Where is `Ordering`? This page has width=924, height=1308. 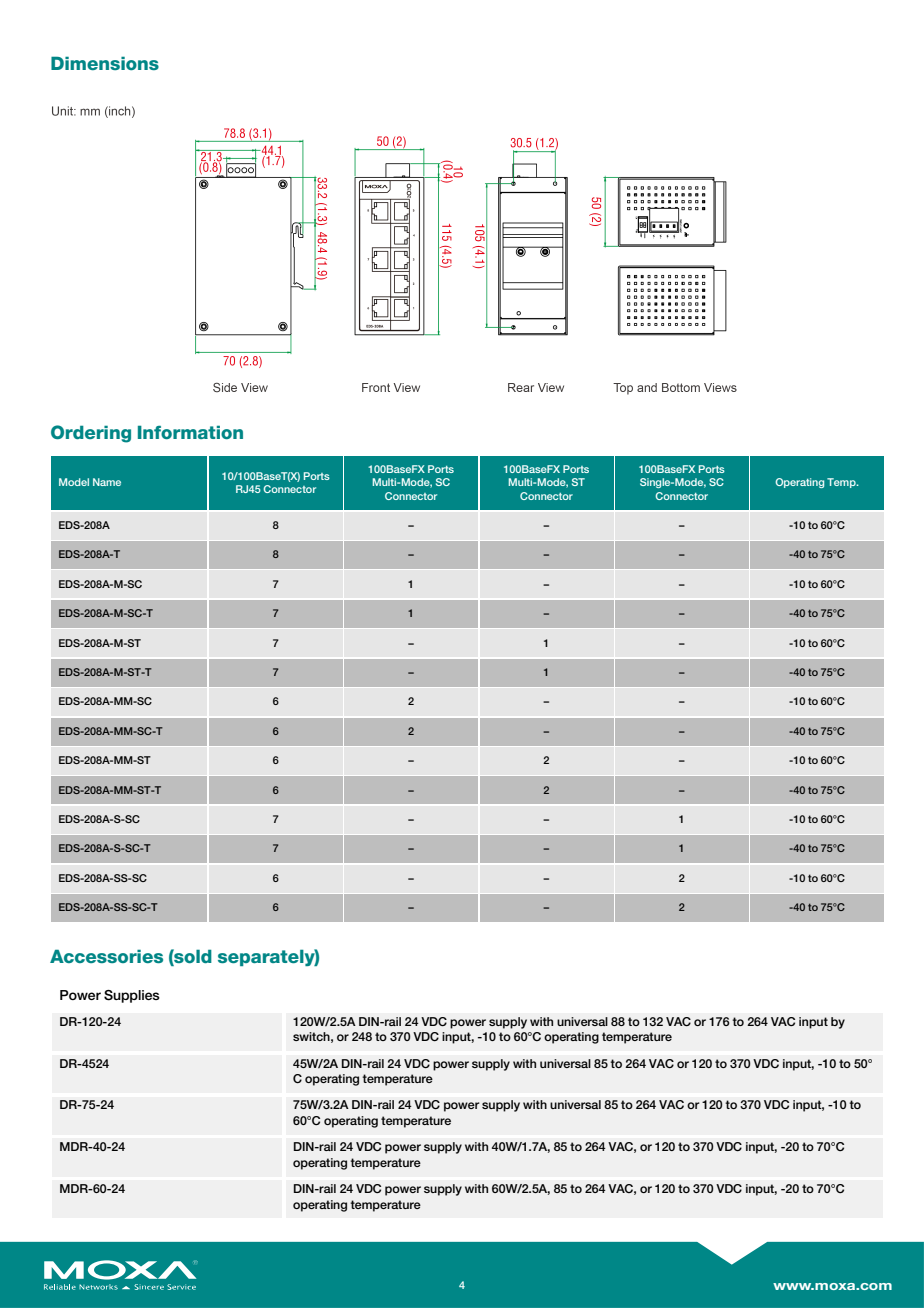
Ordering is located at coordinates (91, 434).
